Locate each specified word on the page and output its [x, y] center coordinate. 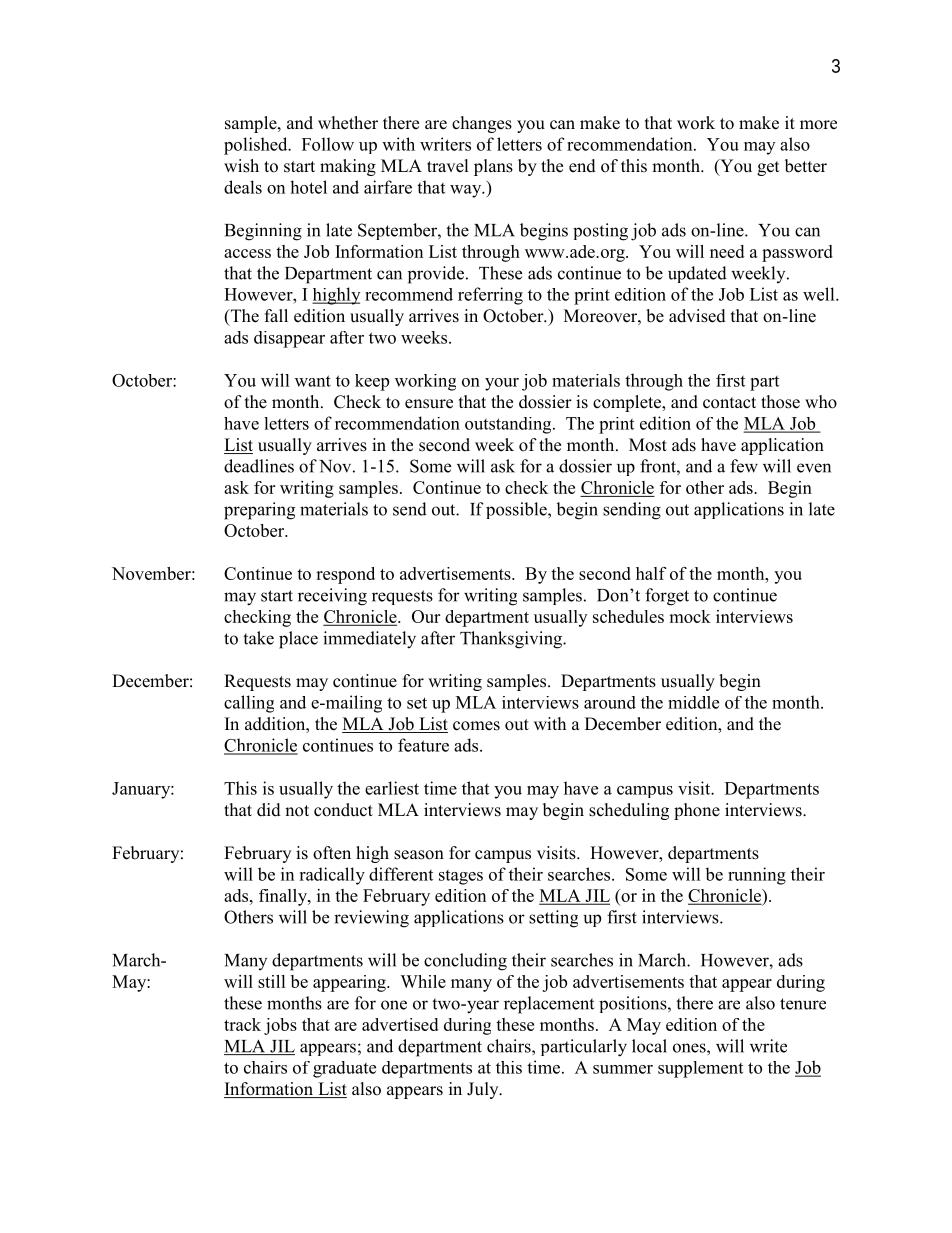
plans [493, 167]
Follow [328, 144]
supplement [700, 1069]
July [484, 1090]
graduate [344, 1069]
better [806, 166]
